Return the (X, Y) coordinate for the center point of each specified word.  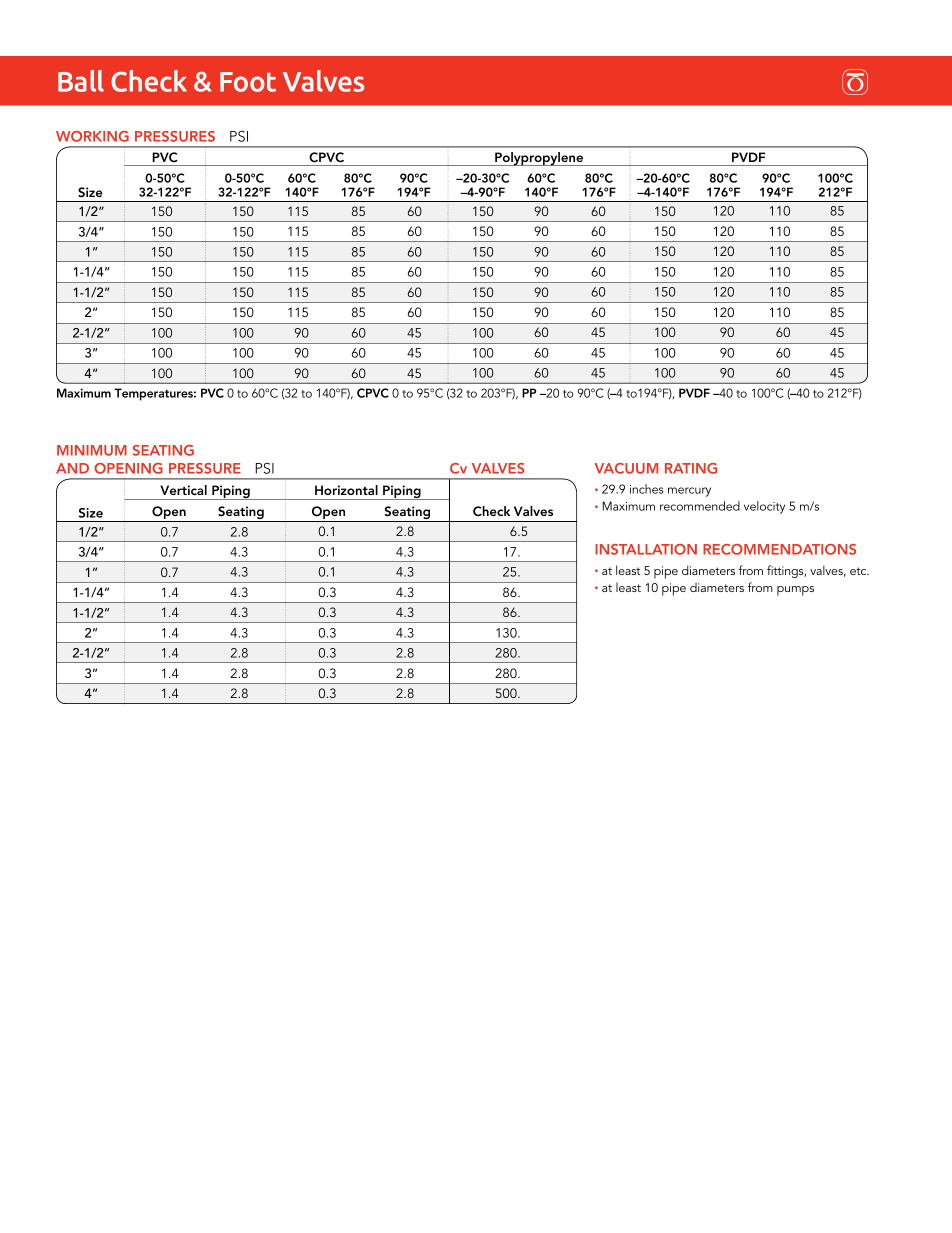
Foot (248, 82)
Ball (81, 81)
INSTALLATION (646, 549)
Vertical (183, 490)
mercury (689, 492)
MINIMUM (92, 450)
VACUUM (626, 468)
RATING (691, 468)
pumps (795, 591)
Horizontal (346, 490)
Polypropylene (539, 159)
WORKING (92, 136)
